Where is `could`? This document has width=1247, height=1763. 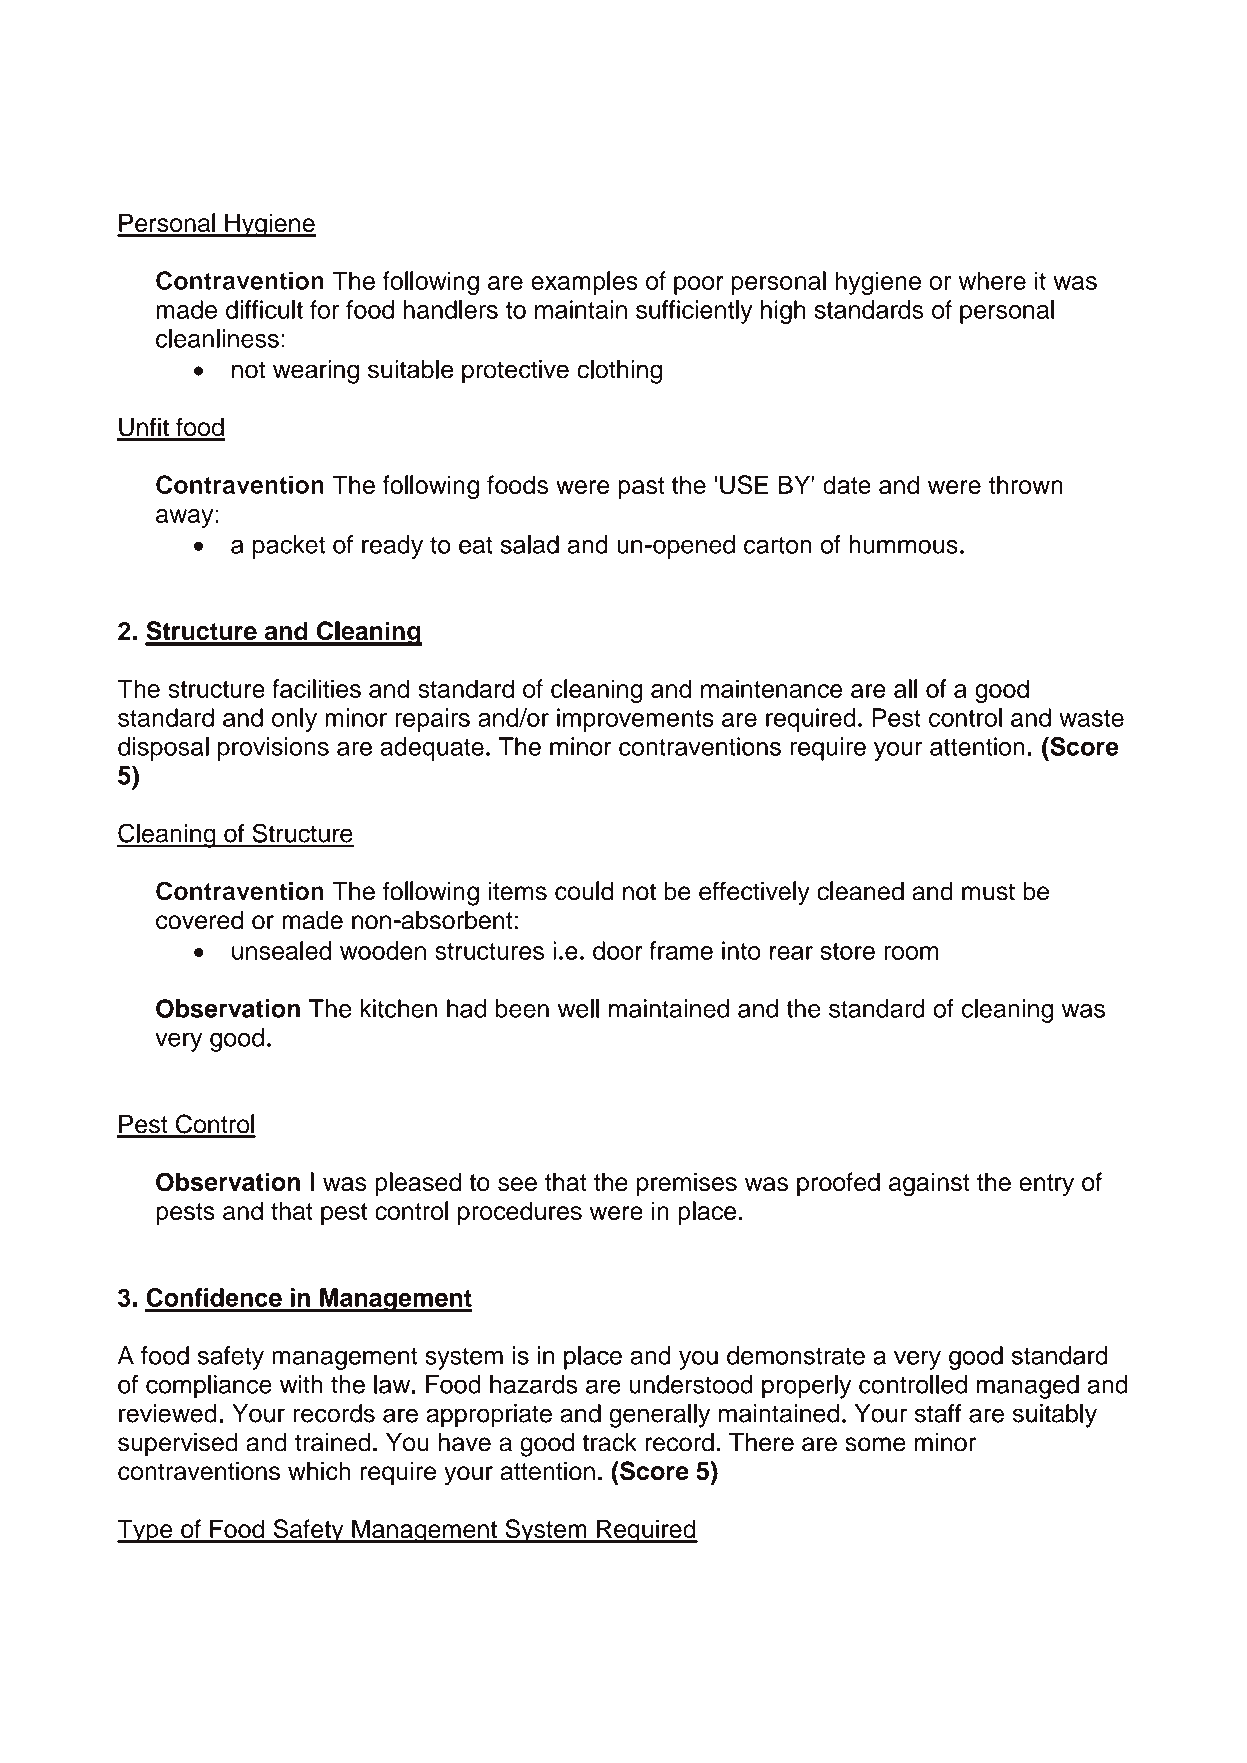 could is located at coordinates (584, 891).
